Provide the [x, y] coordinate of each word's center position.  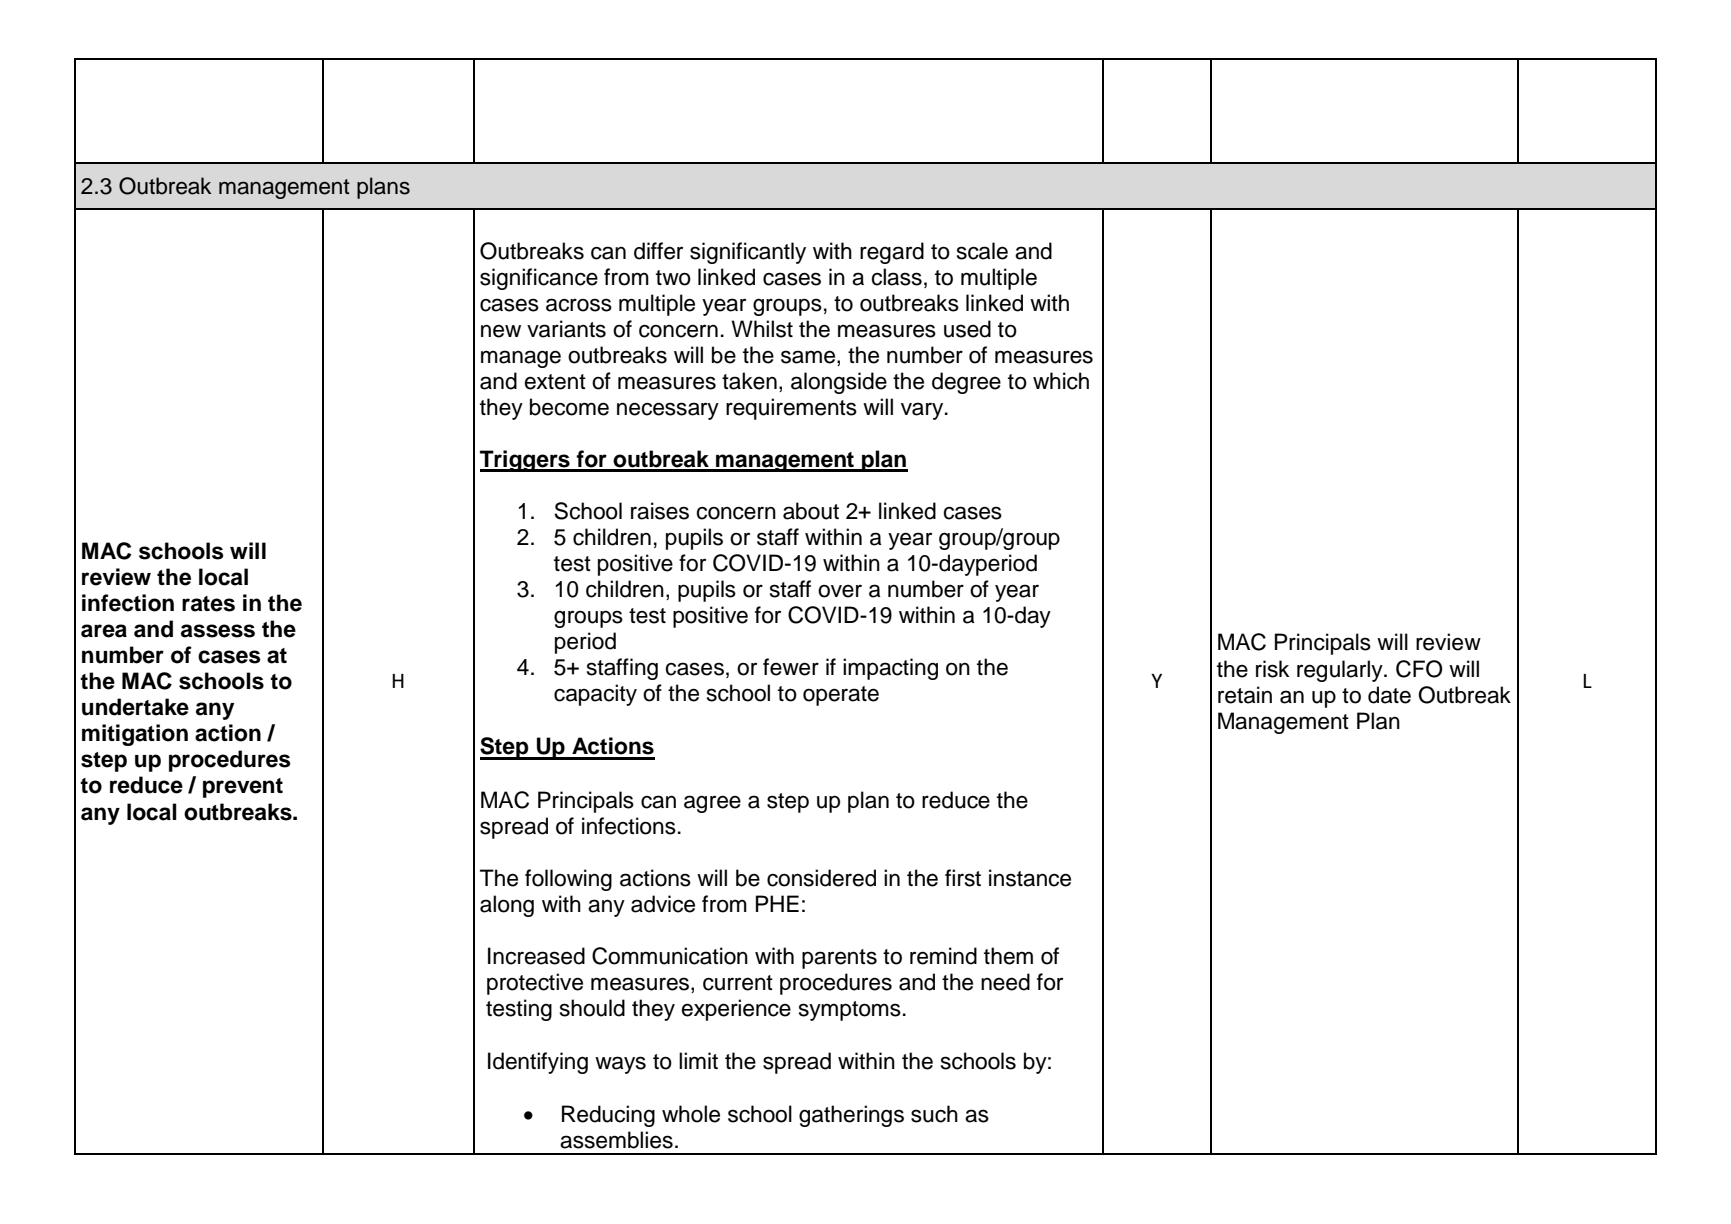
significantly [748, 253]
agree [712, 804]
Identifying [538, 1063]
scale [982, 251]
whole [691, 1114]
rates [208, 604]
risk [1272, 669]
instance [1030, 878]
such [934, 1114]
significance [539, 279]
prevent [243, 788]
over [840, 591]
